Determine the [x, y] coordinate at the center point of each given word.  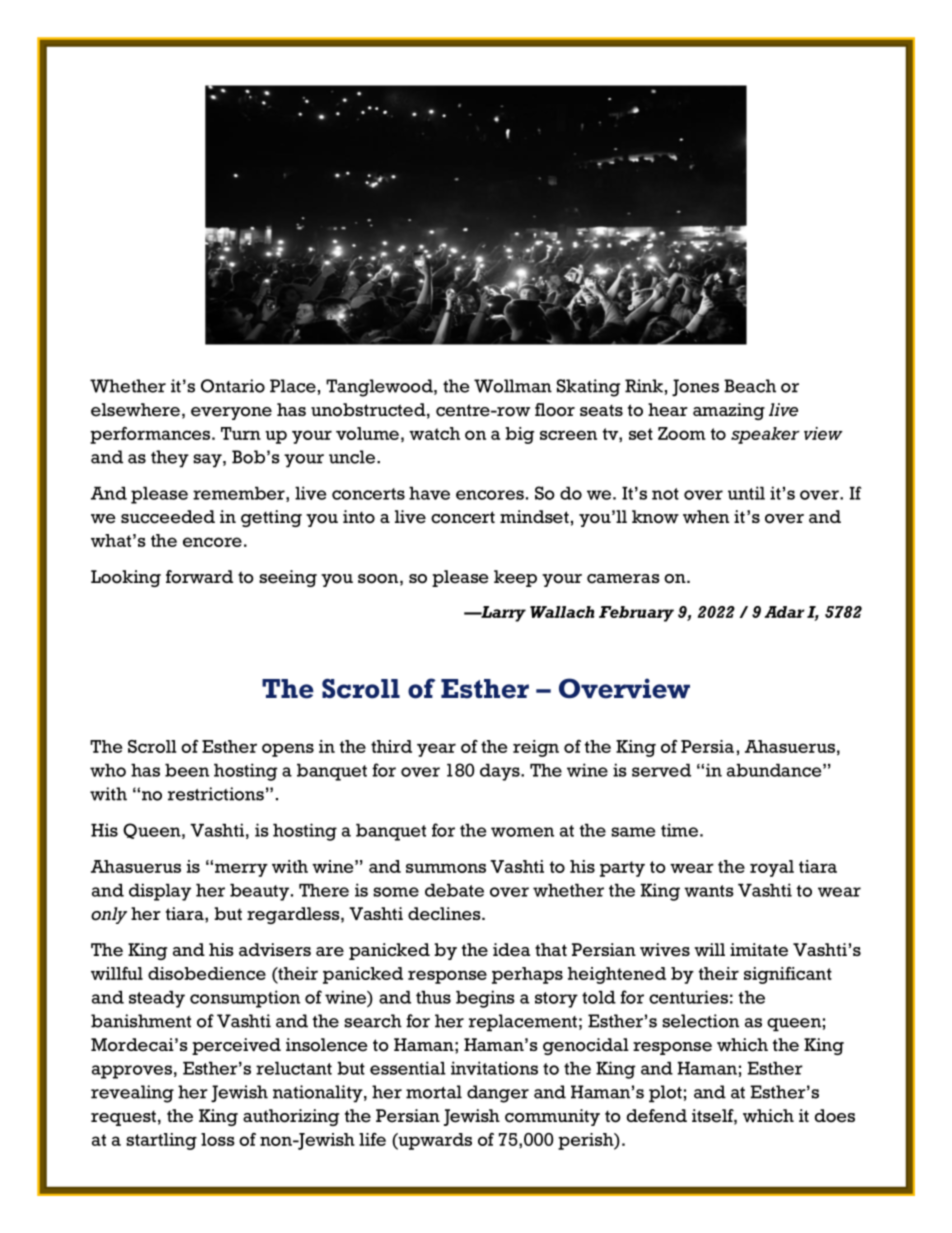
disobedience [207, 973]
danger [498, 1094]
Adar [784, 612]
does [835, 1116]
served [661, 770]
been [187, 770]
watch [434, 433]
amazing [729, 411]
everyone [231, 413]
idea [511, 950]
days [501, 772]
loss [218, 1139]
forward [199, 577]
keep [515, 578]
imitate [759, 950]
